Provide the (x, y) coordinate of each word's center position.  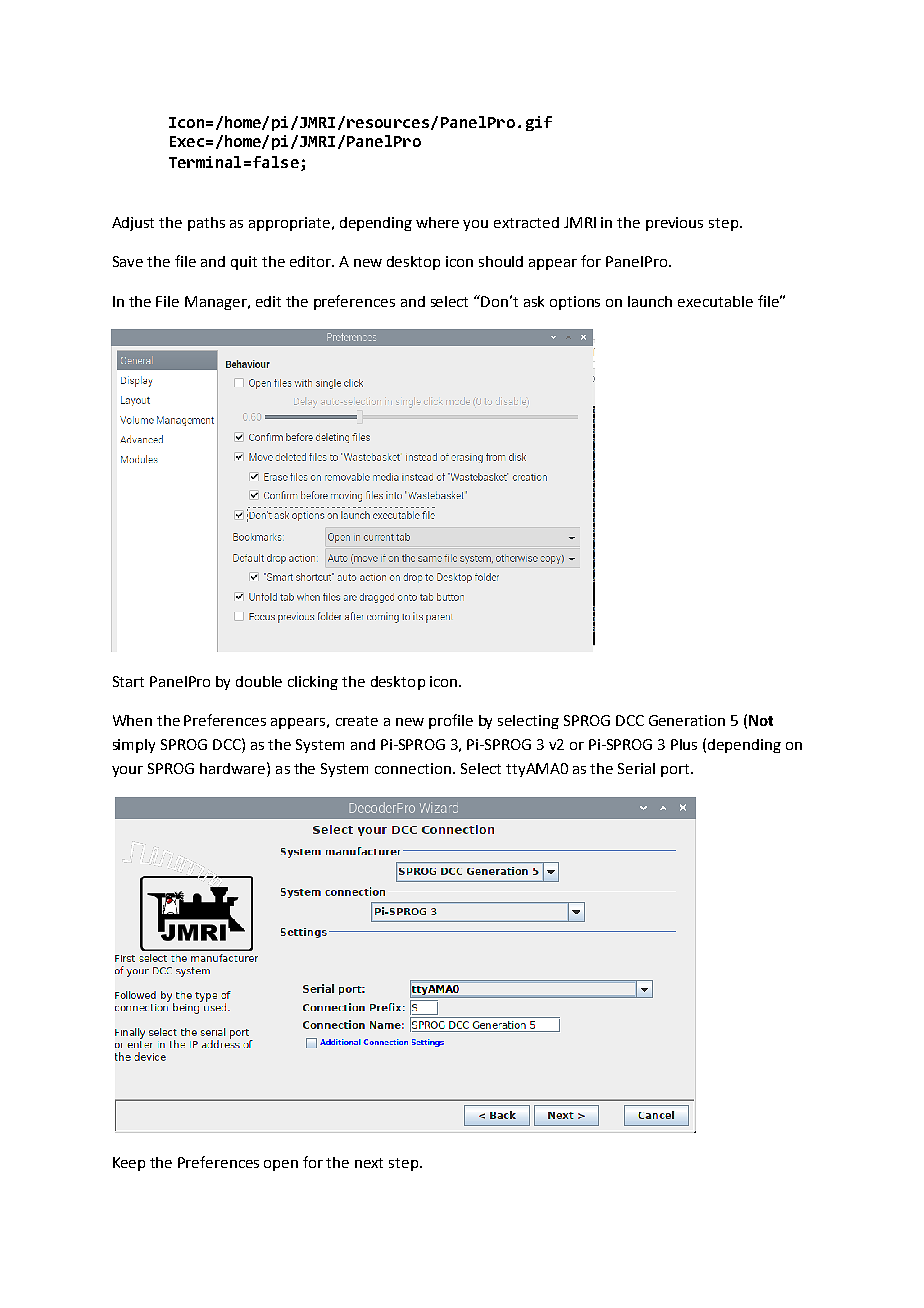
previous (674, 224)
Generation (687, 720)
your (127, 771)
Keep (129, 1164)
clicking (313, 683)
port (676, 770)
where (437, 222)
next (369, 1163)
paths (206, 224)
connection (414, 768)
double (259, 681)
